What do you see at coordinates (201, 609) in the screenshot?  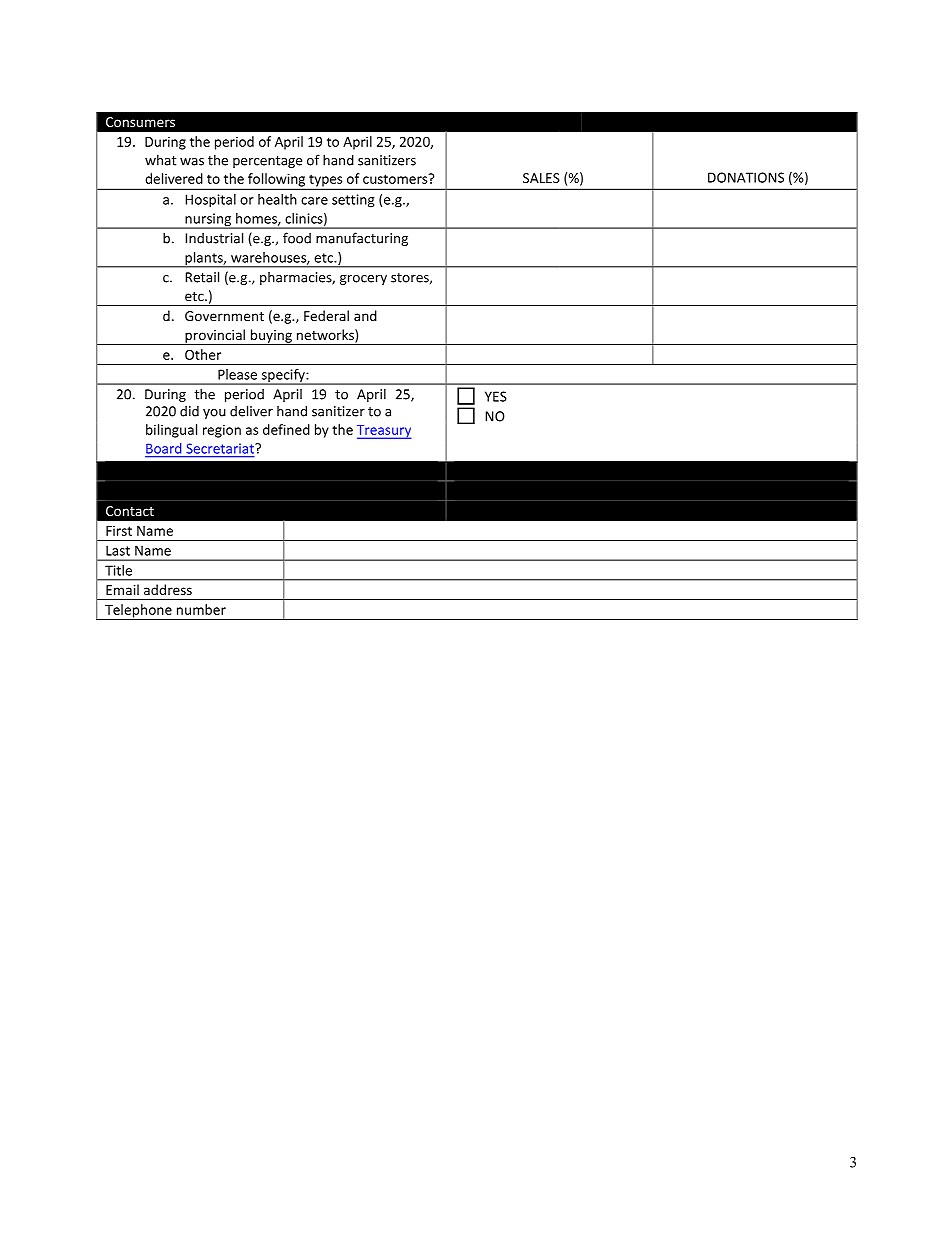 I see `number` at bounding box center [201, 609].
